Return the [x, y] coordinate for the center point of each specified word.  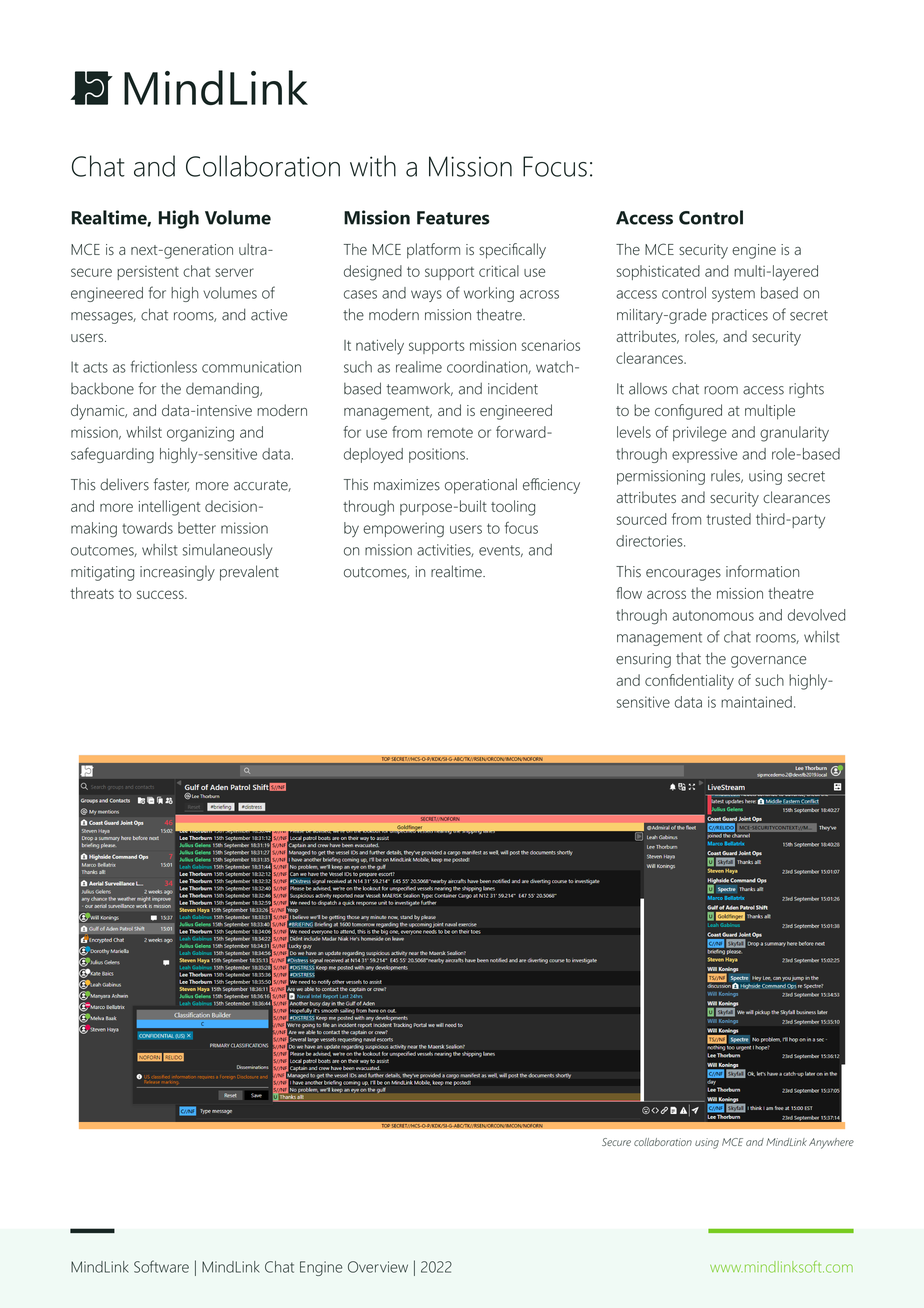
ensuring [643, 660]
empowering [403, 530]
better [197, 528]
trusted [729, 519]
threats [92, 593]
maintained [756, 702]
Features [453, 218]
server [234, 272]
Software [161, 1266]
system [733, 295]
